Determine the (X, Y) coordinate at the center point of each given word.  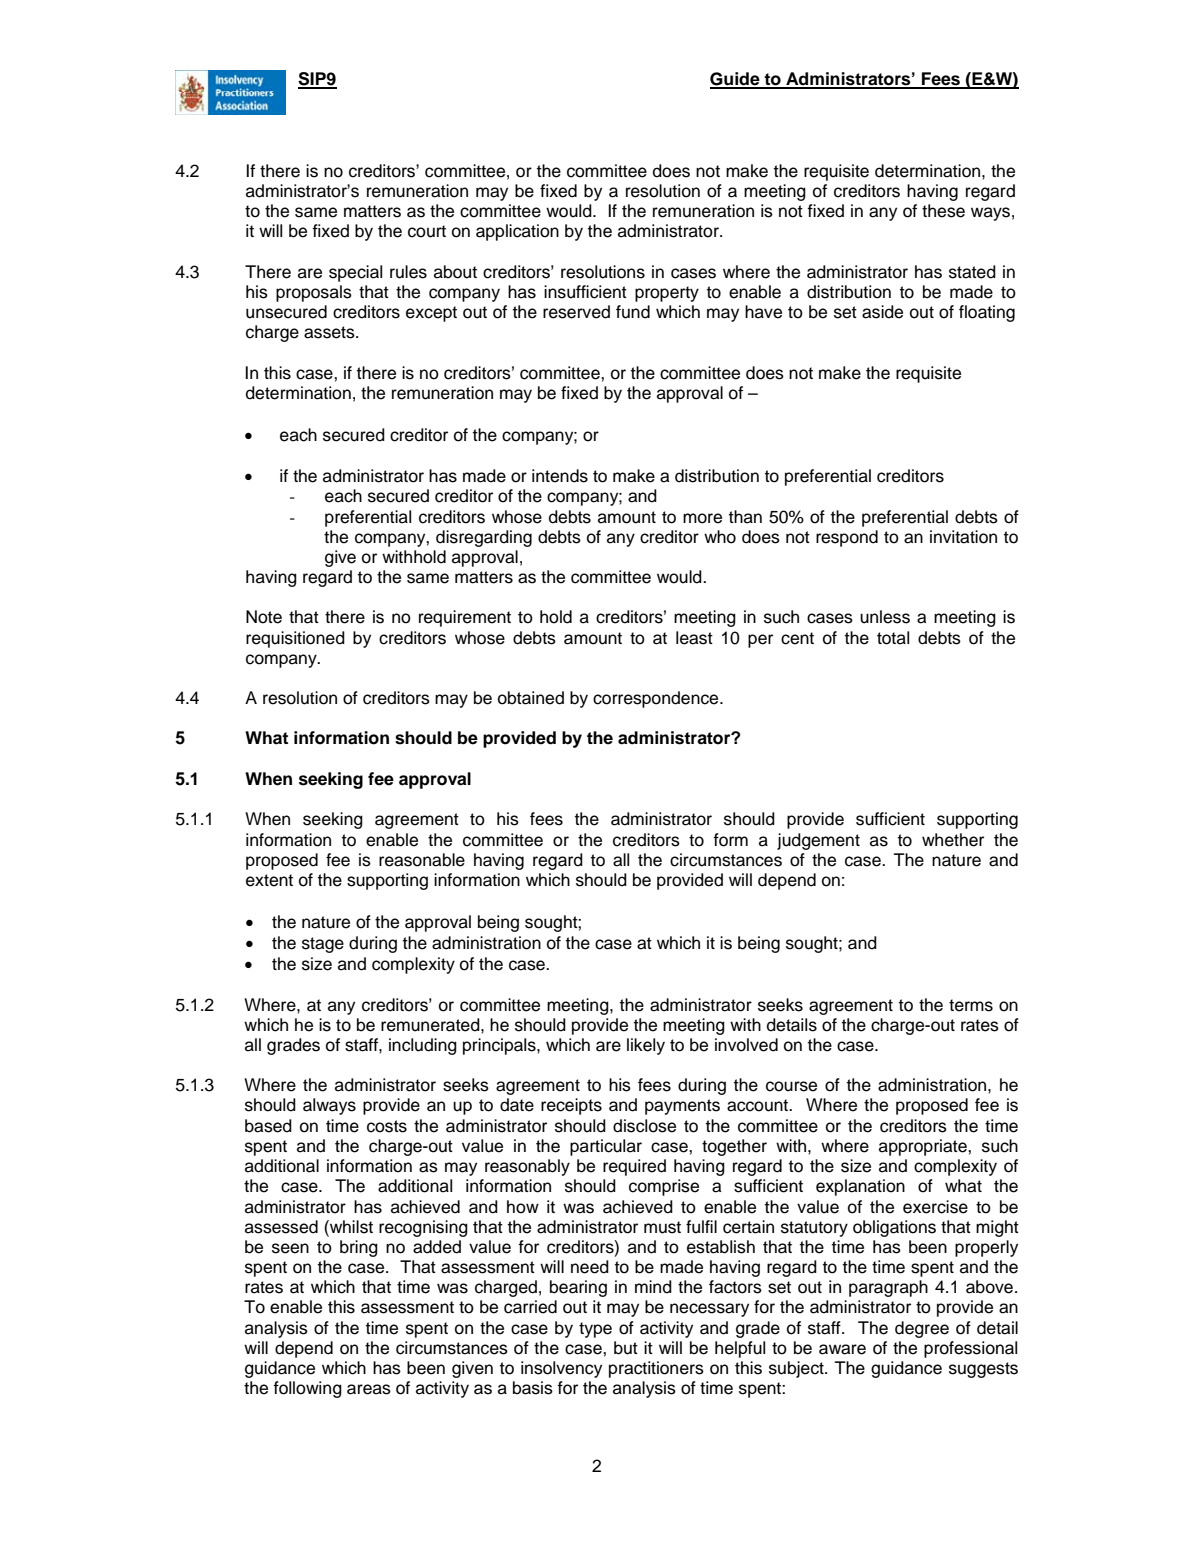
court (427, 231)
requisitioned (295, 639)
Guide (736, 80)
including (423, 1046)
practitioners (656, 1369)
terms (971, 1005)
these (943, 211)
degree (922, 1329)
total (893, 638)
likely (646, 1046)
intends (560, 476)
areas (369, 1389)
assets (330, 332)
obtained (531, 698)
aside (882, 312)
